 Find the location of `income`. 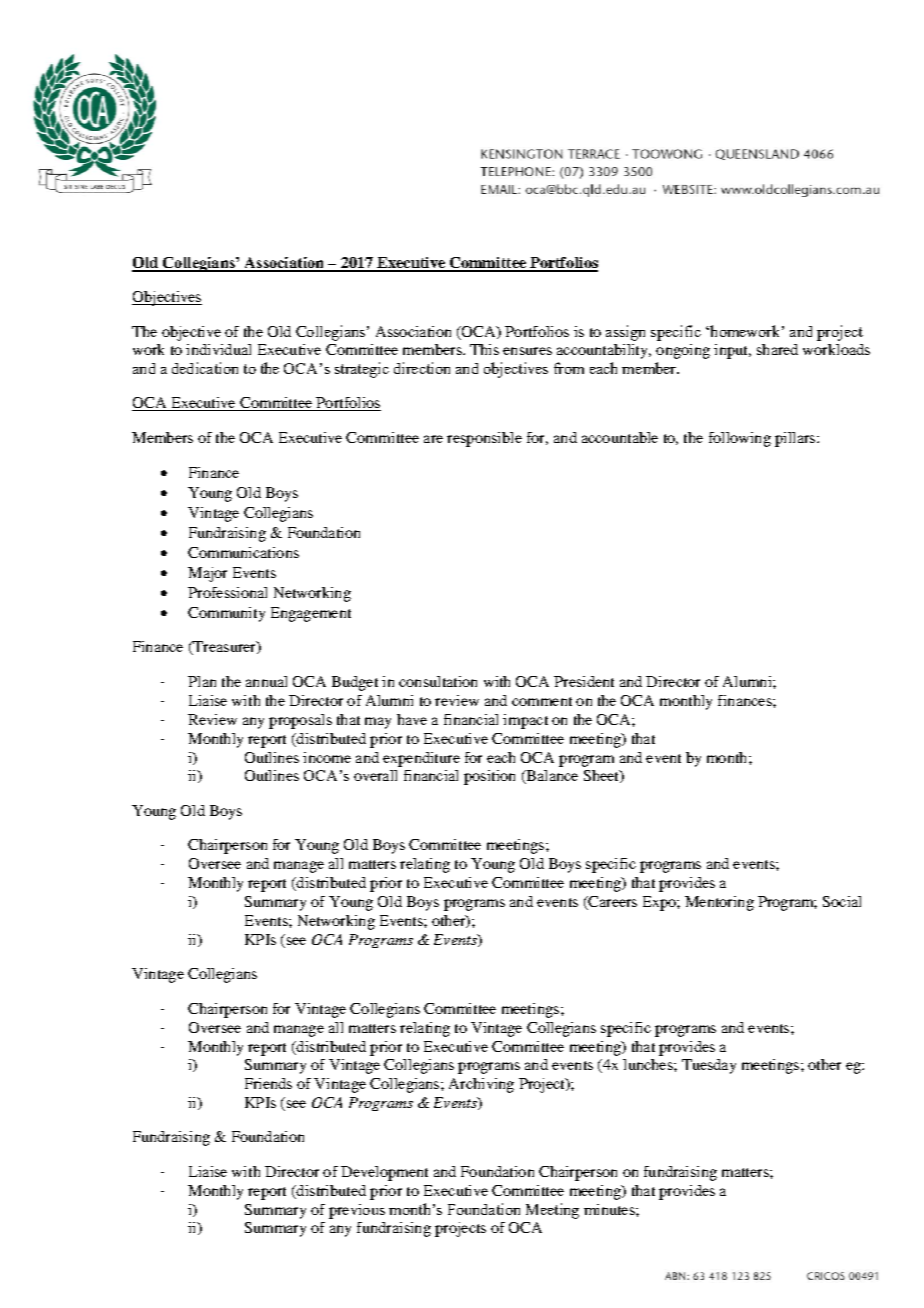

income is located at coordinates (327, 757).
